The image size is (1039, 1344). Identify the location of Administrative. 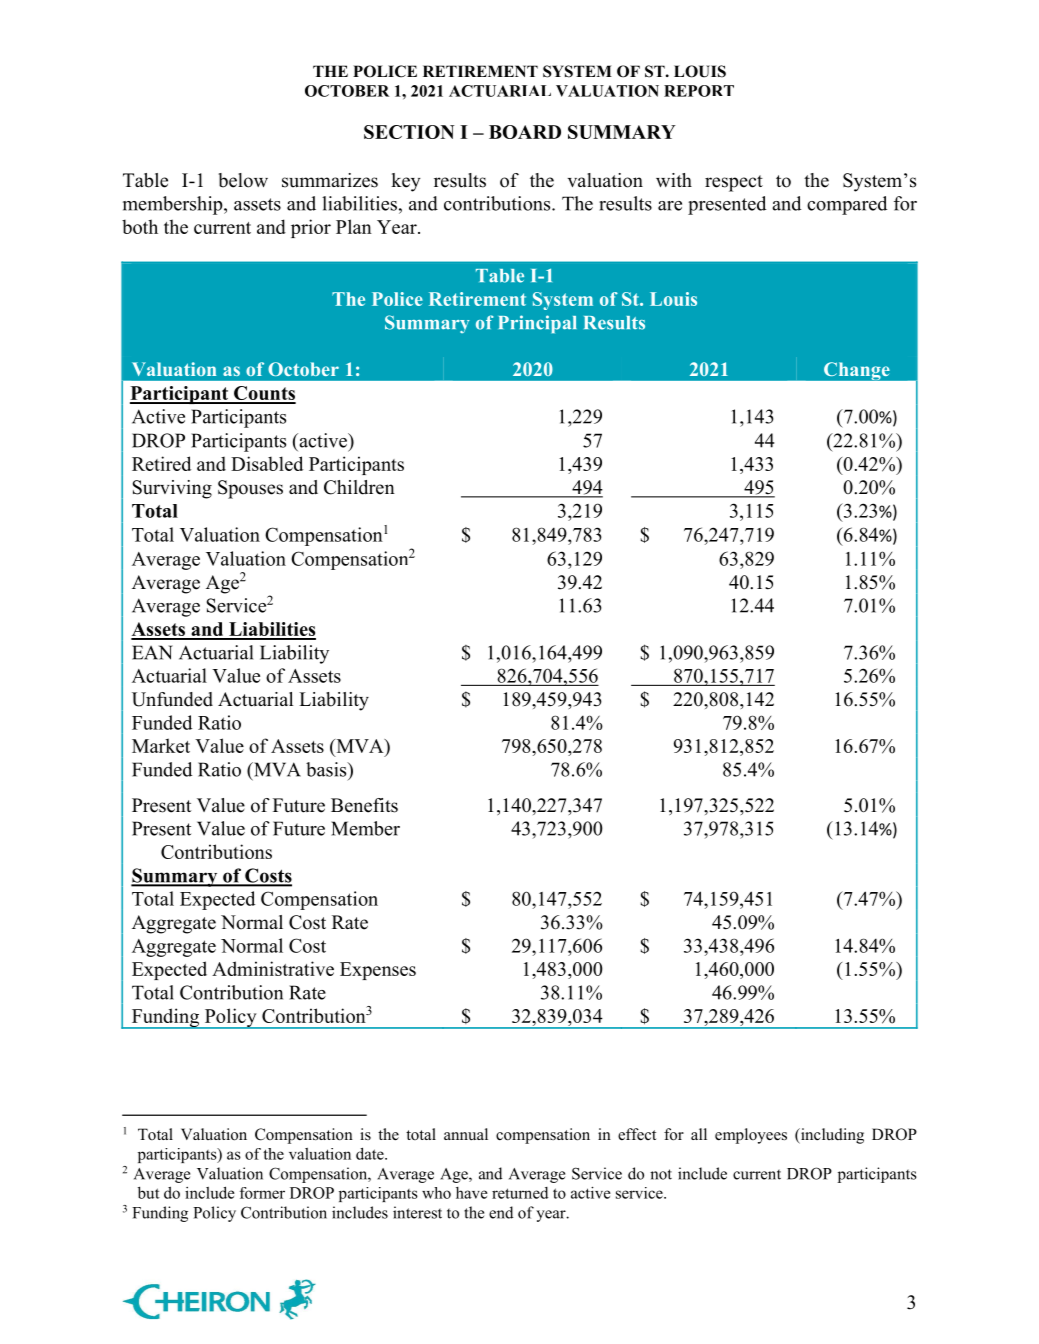
(273, 968).
